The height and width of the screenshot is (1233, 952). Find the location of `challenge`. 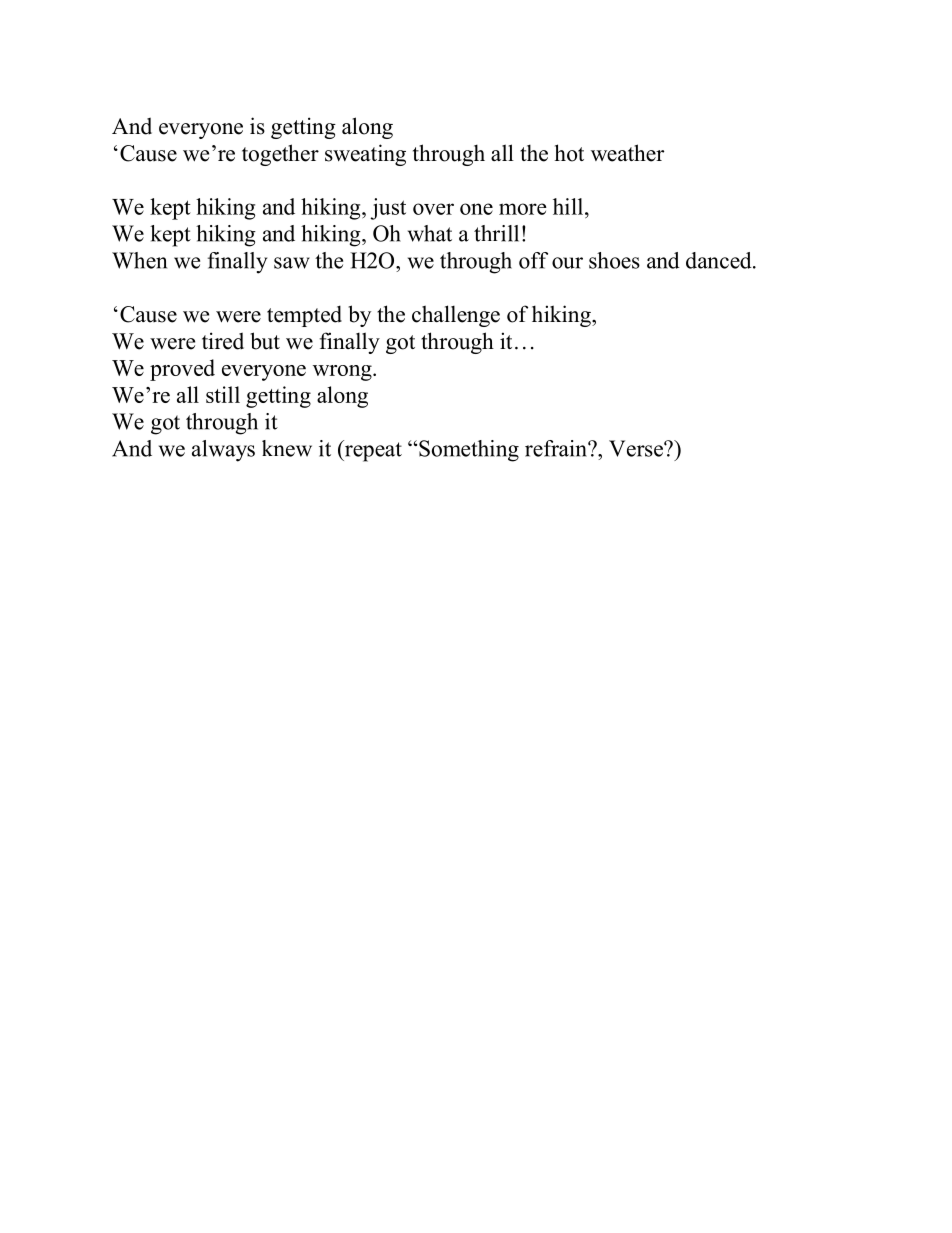

challenge is located at coordinates (456, 316).
